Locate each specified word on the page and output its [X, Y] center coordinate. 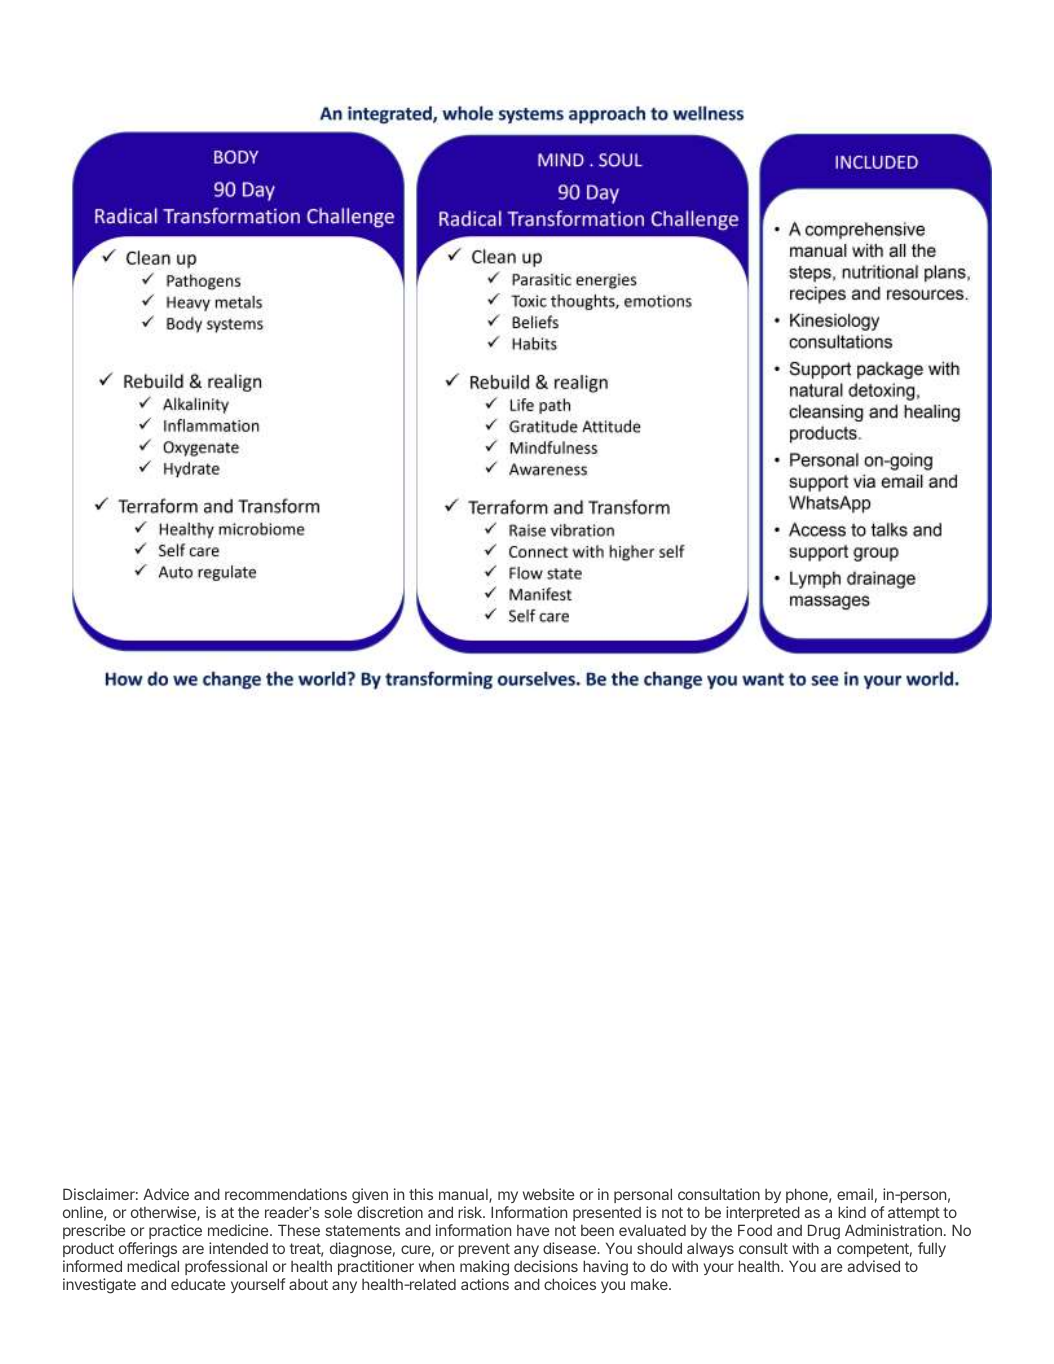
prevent [484, 1250]
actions [485, 1284]
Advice [166, 1194]
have [533, 1230]
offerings [148, 1250]
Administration [893, 1230]
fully [932, 1249]
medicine [239, 1230]
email [855, 1194]
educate [198, 1284]
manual [464, 1196]
